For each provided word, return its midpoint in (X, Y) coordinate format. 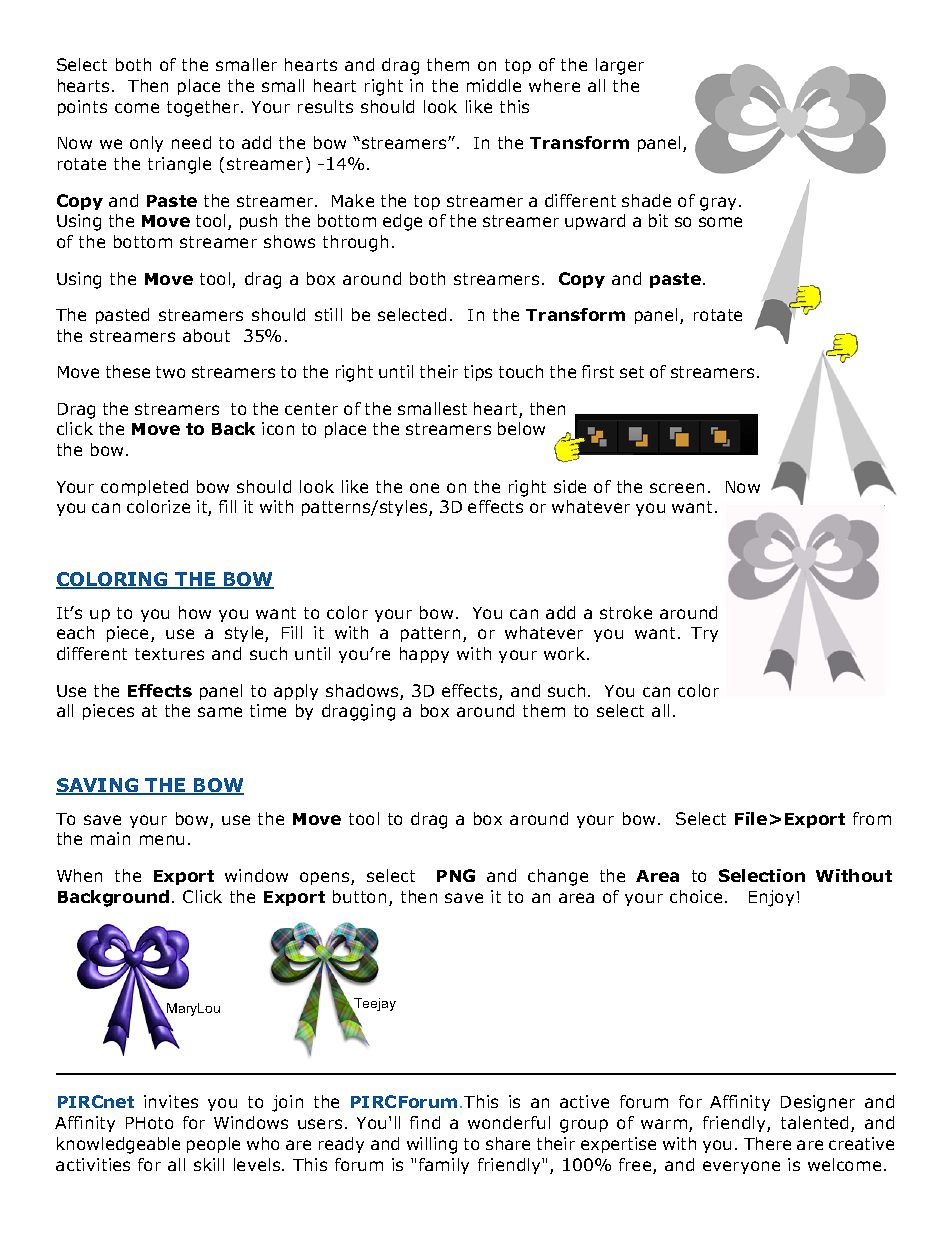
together (204, 108)
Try (704, 634)
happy (424, 655)
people (213, 1145)
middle (494, 85)
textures (169, 654)
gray (720, 204)
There (767, 1143)
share (508, 1143)
